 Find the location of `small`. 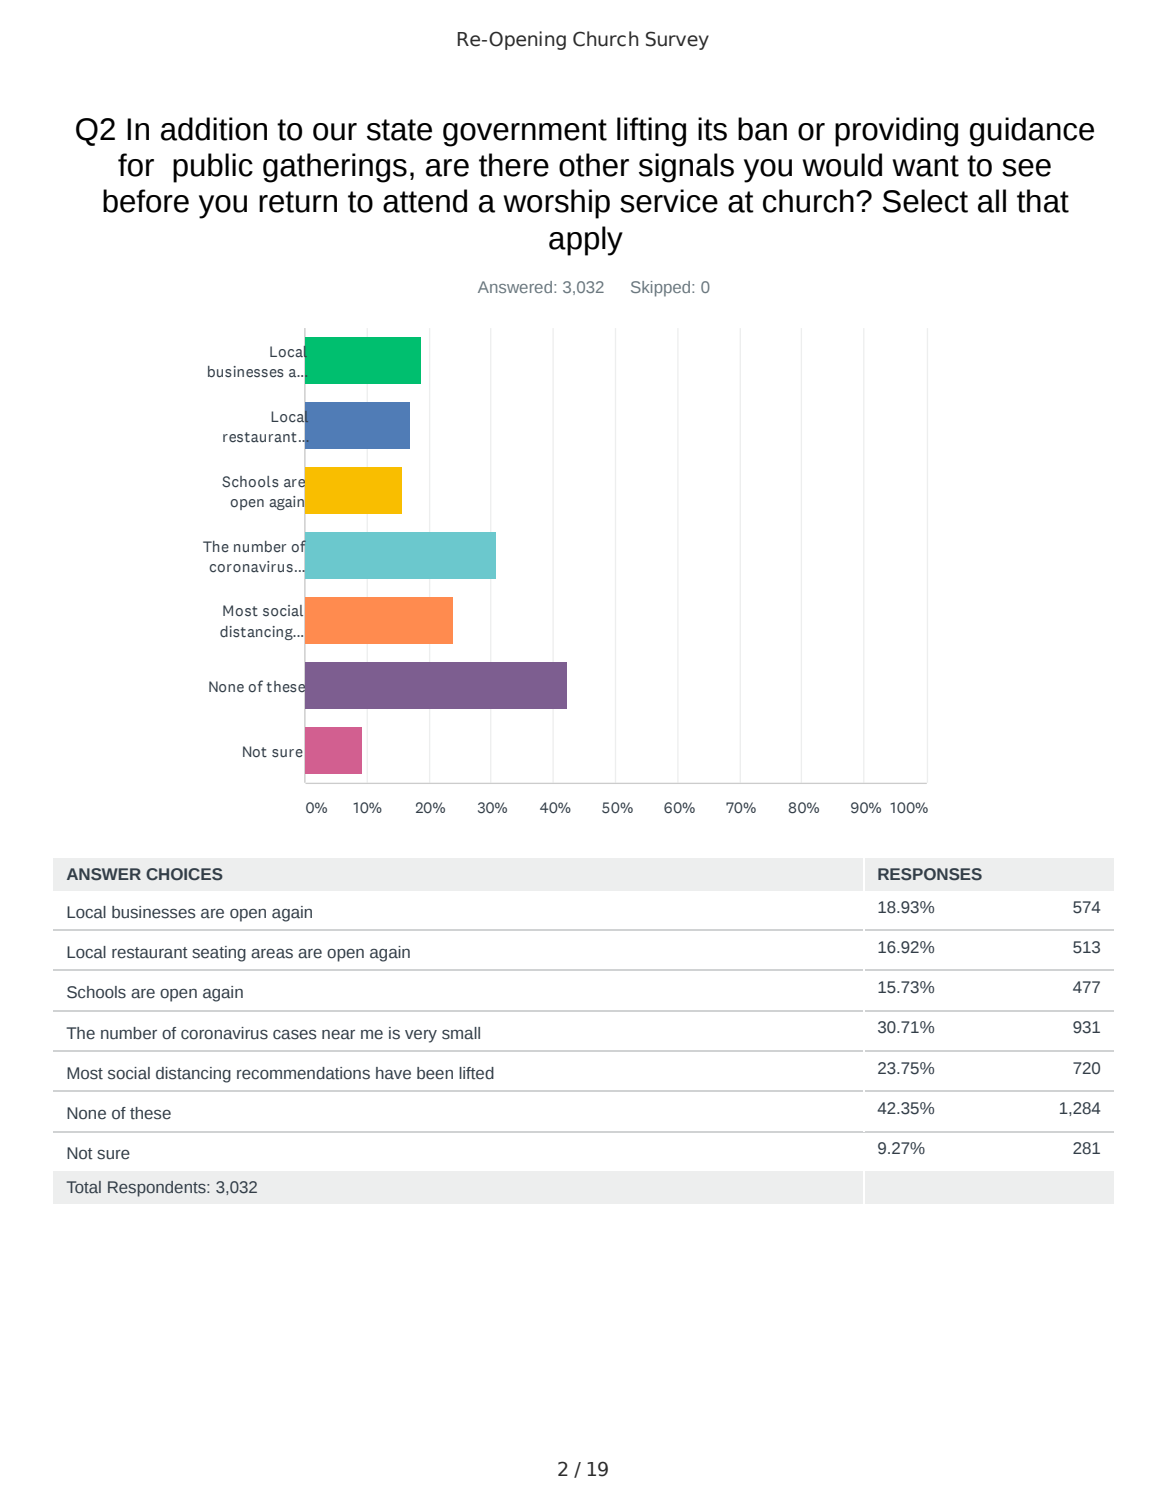

small is located at coordinates (461, 1033).
